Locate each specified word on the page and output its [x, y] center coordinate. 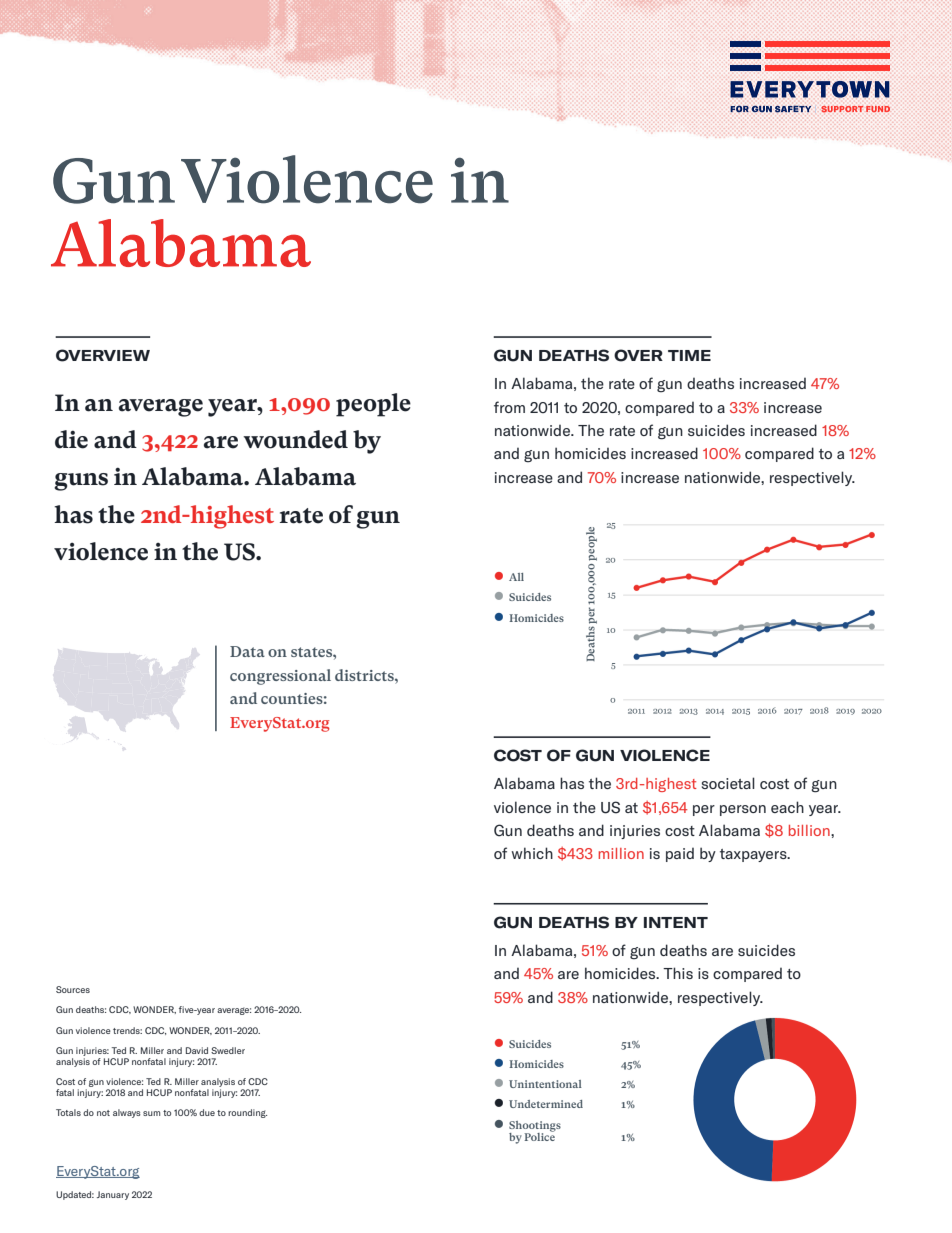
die [71, 439]
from [509, 407]
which [532, 853]
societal [728, 783]
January [113, 1195]
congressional [280, 677]
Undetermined [546, 1104]
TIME [689, 355]
